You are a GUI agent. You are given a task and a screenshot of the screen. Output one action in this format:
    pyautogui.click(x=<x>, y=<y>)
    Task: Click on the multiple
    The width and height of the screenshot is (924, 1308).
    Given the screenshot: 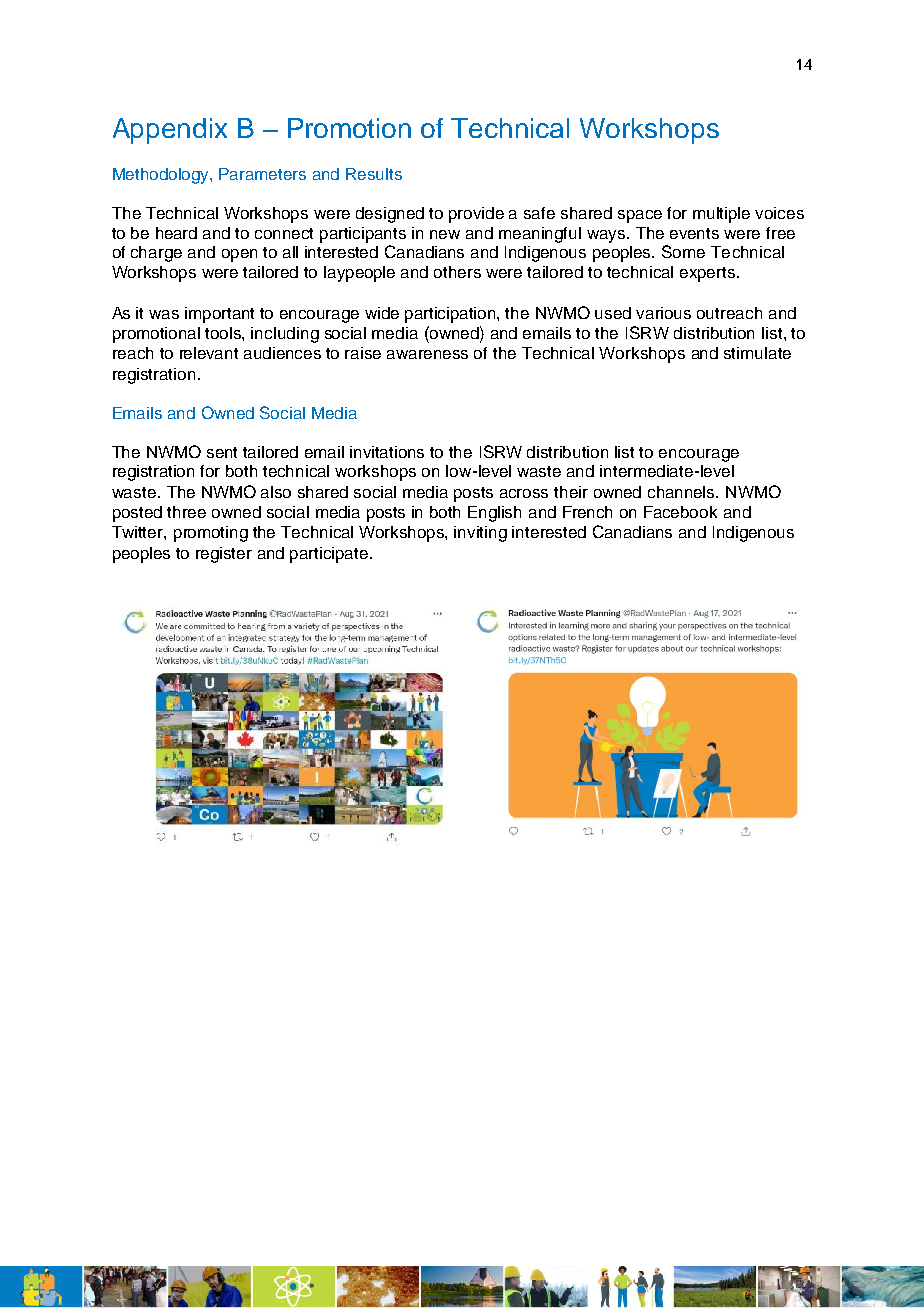 What is the action you would take?
    pyautogui.click(x=721, y=215)
